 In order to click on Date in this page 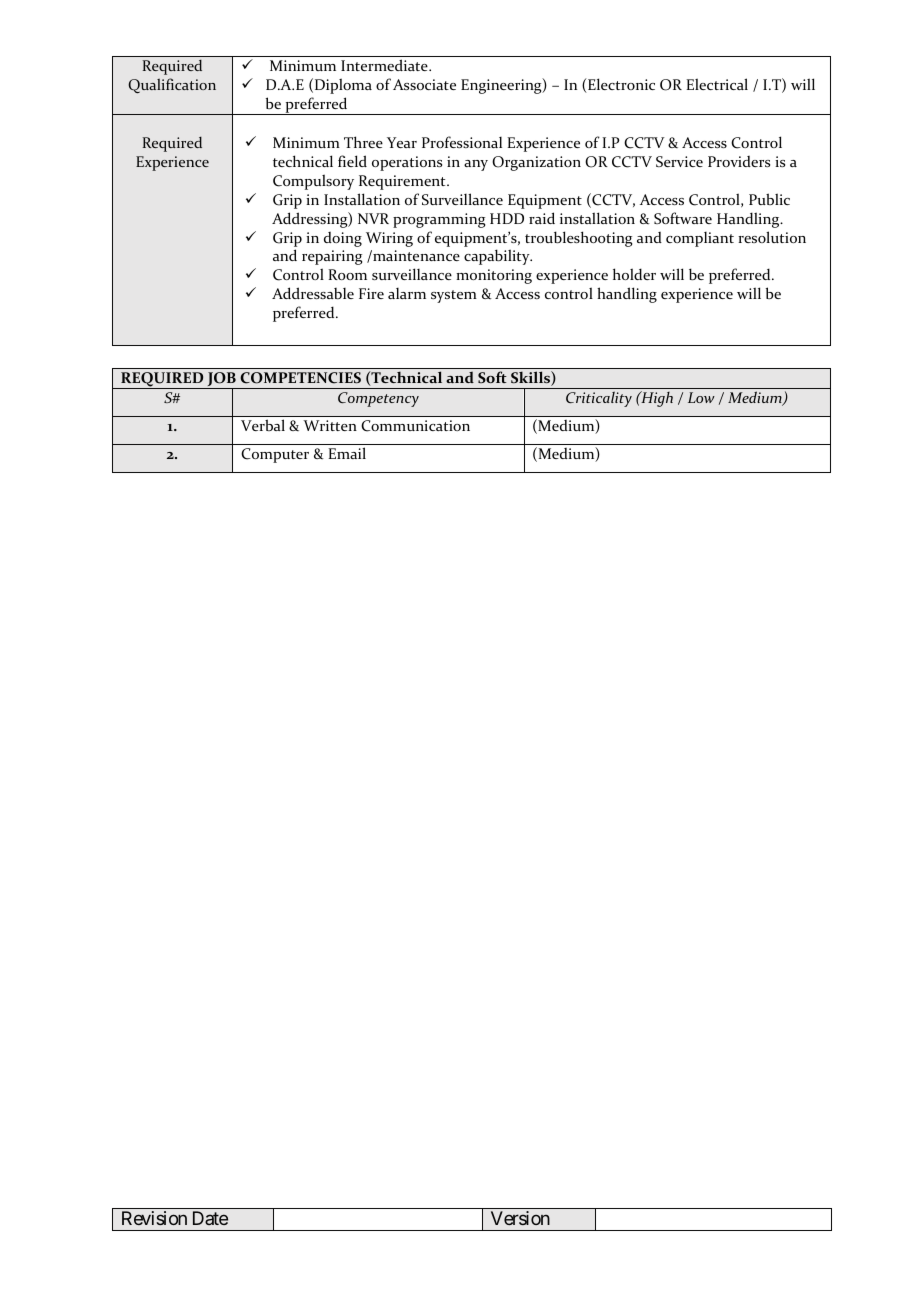, I will do `click(210, 1218)`.
